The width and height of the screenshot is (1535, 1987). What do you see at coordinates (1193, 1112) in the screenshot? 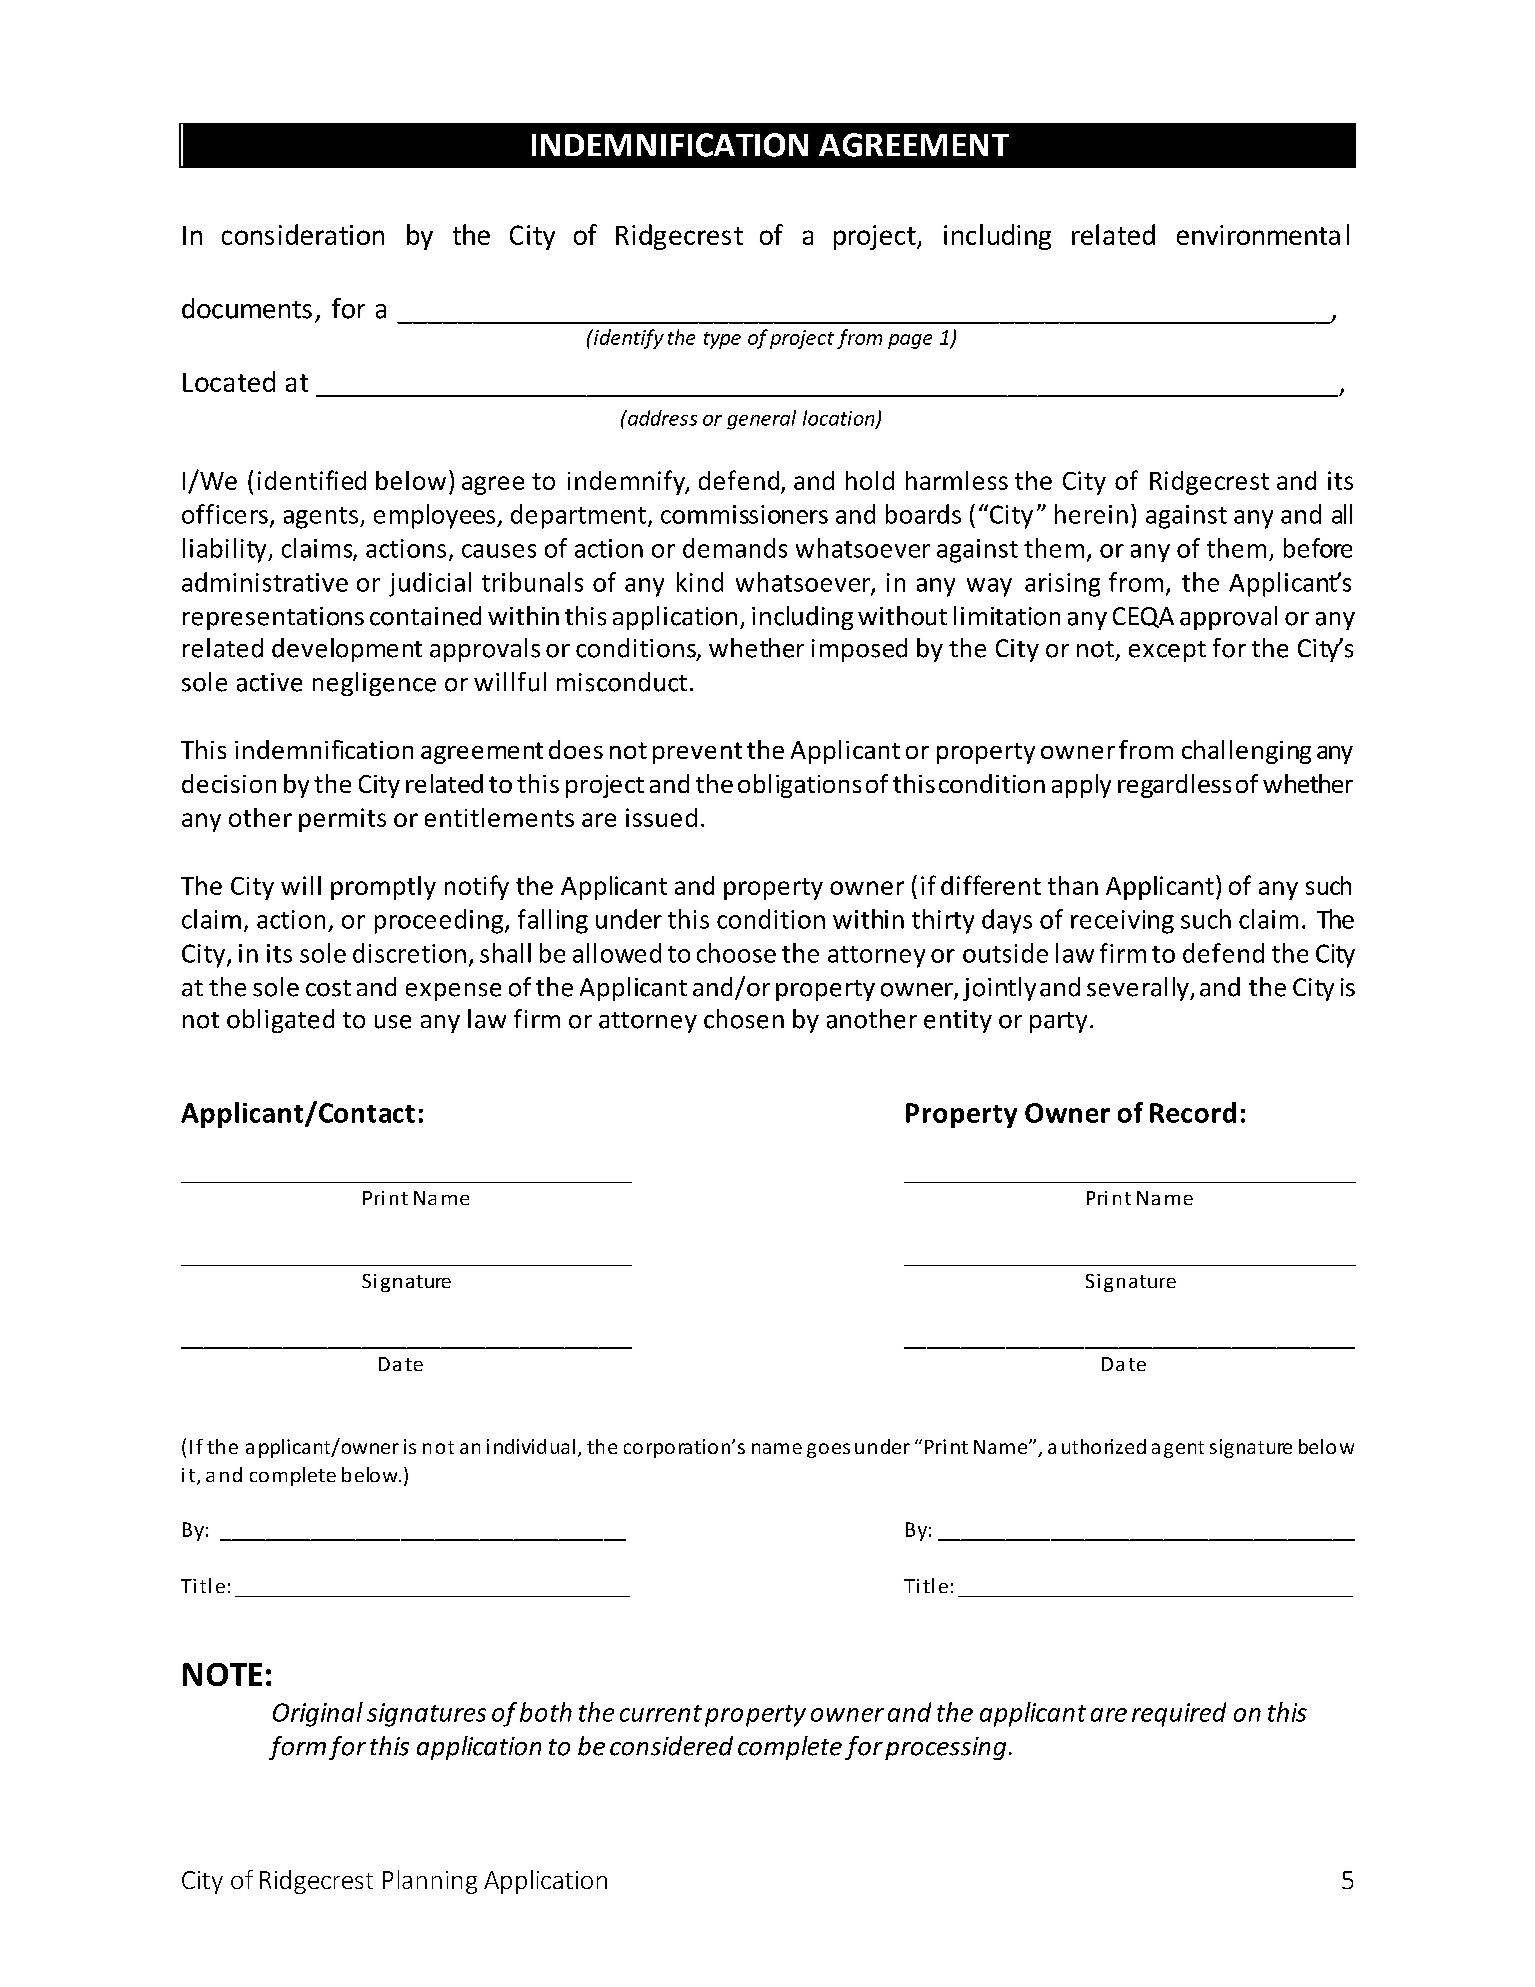
I see `Record` at bounding box center [1193, 1112].
